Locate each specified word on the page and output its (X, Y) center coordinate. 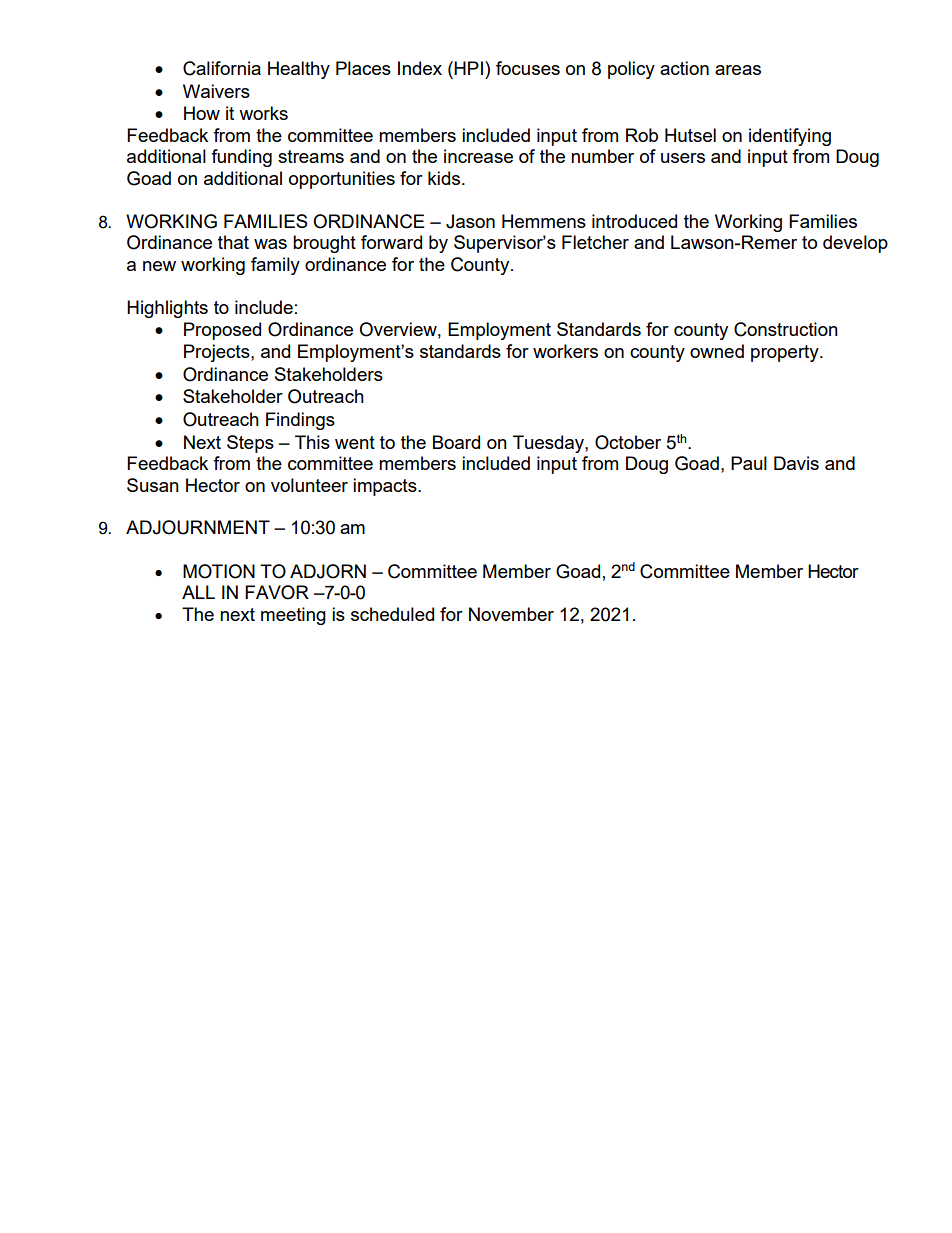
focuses (528, 68)
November (511, 614)
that (233, 242)
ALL (198, 592)
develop (855, 244)
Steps (250, 444)
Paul (749, 463)
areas (738, 70)
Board (456, 442)
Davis (796, 463)
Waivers (216, 91)
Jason (470, 221)
